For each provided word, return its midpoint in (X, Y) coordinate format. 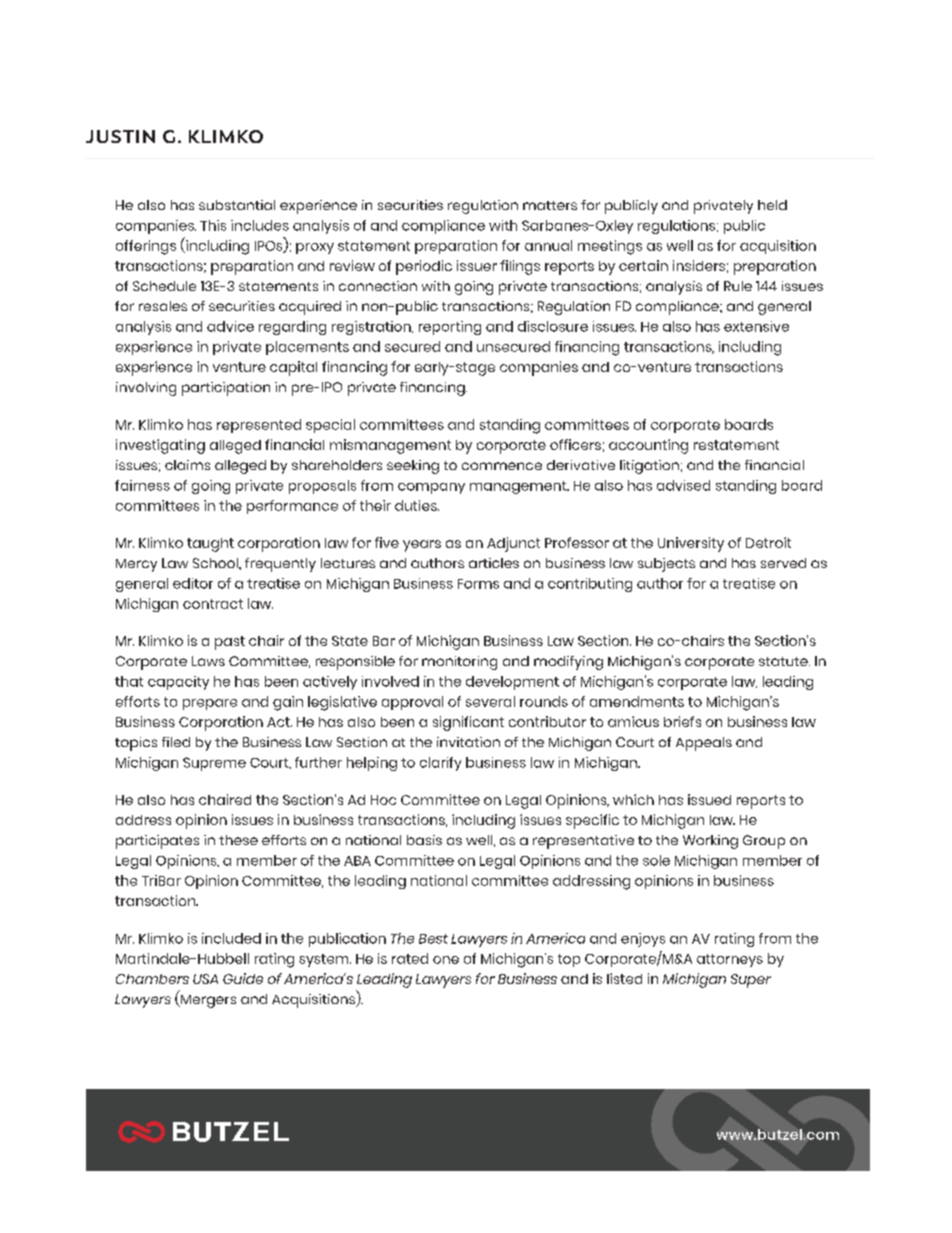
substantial (237, 205)
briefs (682, 721)
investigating (160, 446)
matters (550, 205)
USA (205, 979)
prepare (210, 704)
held (772, 205)
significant (468, 723)
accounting (648, 446)
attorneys (730, 960)
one (446, 960)
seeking (413, 467)
